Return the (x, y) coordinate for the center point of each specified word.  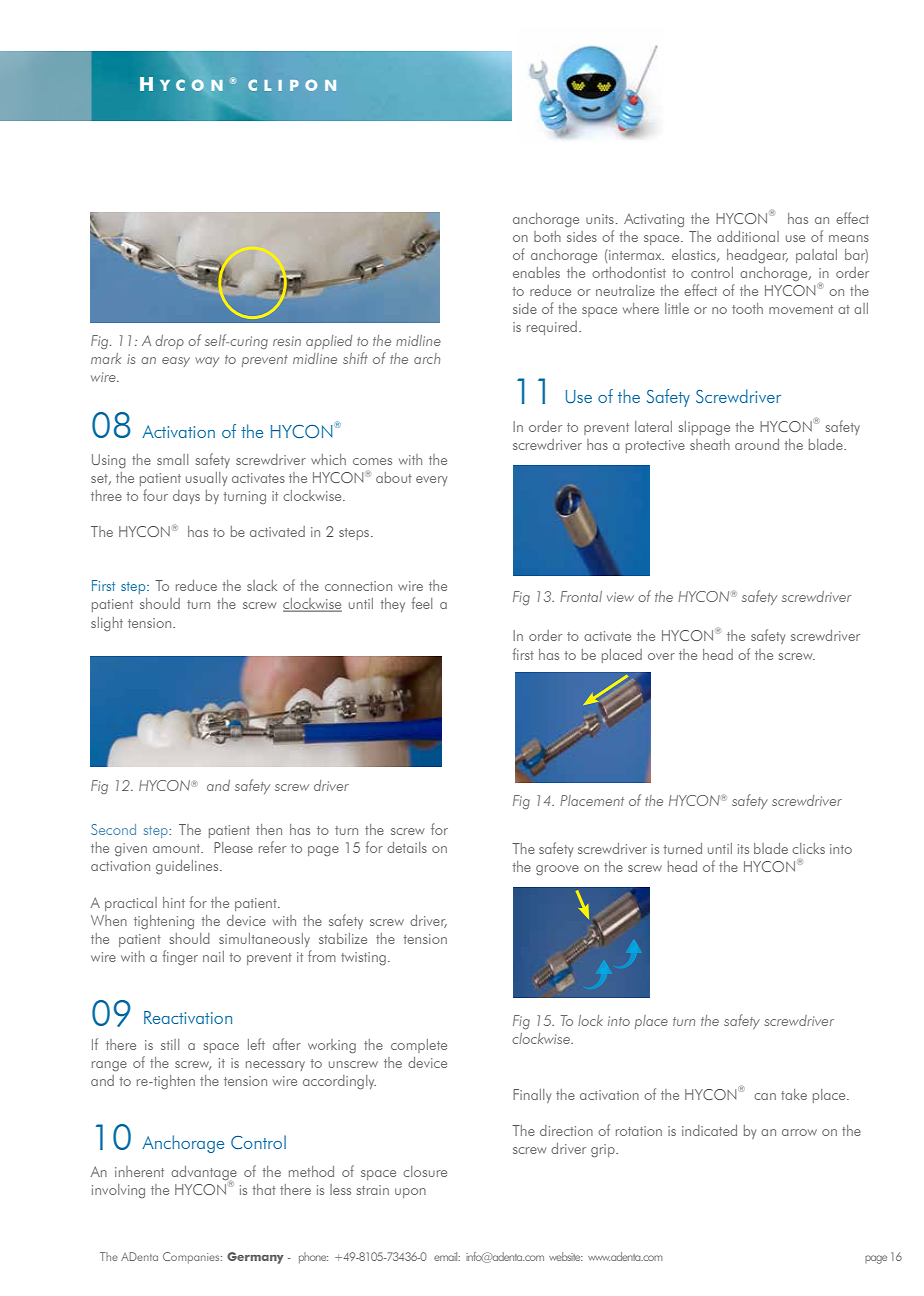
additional (748, 236)
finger (180, 957)
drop (169, 342)
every (431, 481)
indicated (709, 1130)
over (661, 656)
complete (419, 1046)
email (447, 1256)
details (407, 847)
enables (536, 272)
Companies (192, 1258)
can (765, 1096)
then (269, 829)
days (186, 497)
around (757, 444)
